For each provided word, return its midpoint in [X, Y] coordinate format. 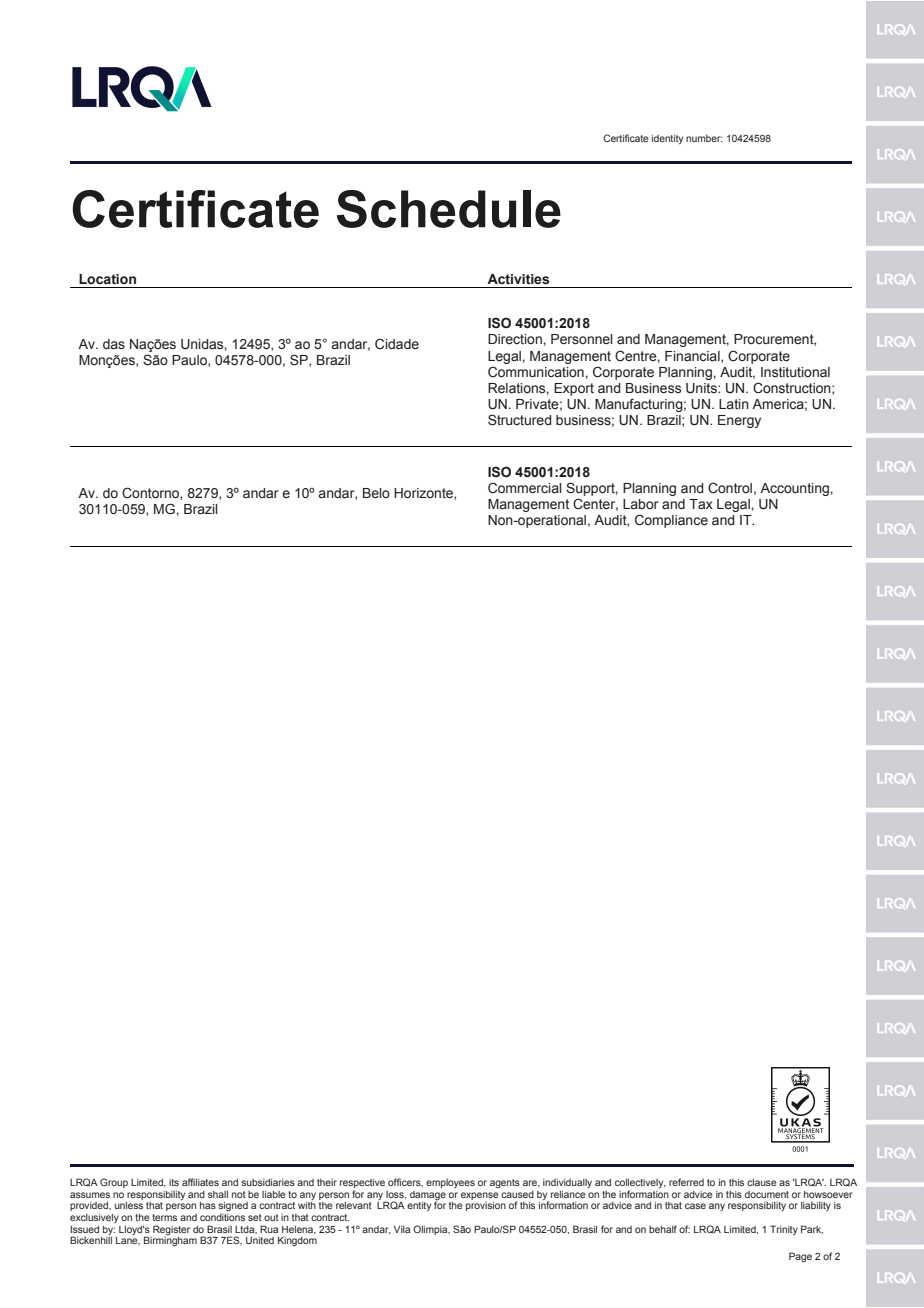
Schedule [449, 209]
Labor [641, 504]
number [704, 138]
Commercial [525, 488]
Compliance [671, 521]
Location [107, 279]
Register [171, 1230]
